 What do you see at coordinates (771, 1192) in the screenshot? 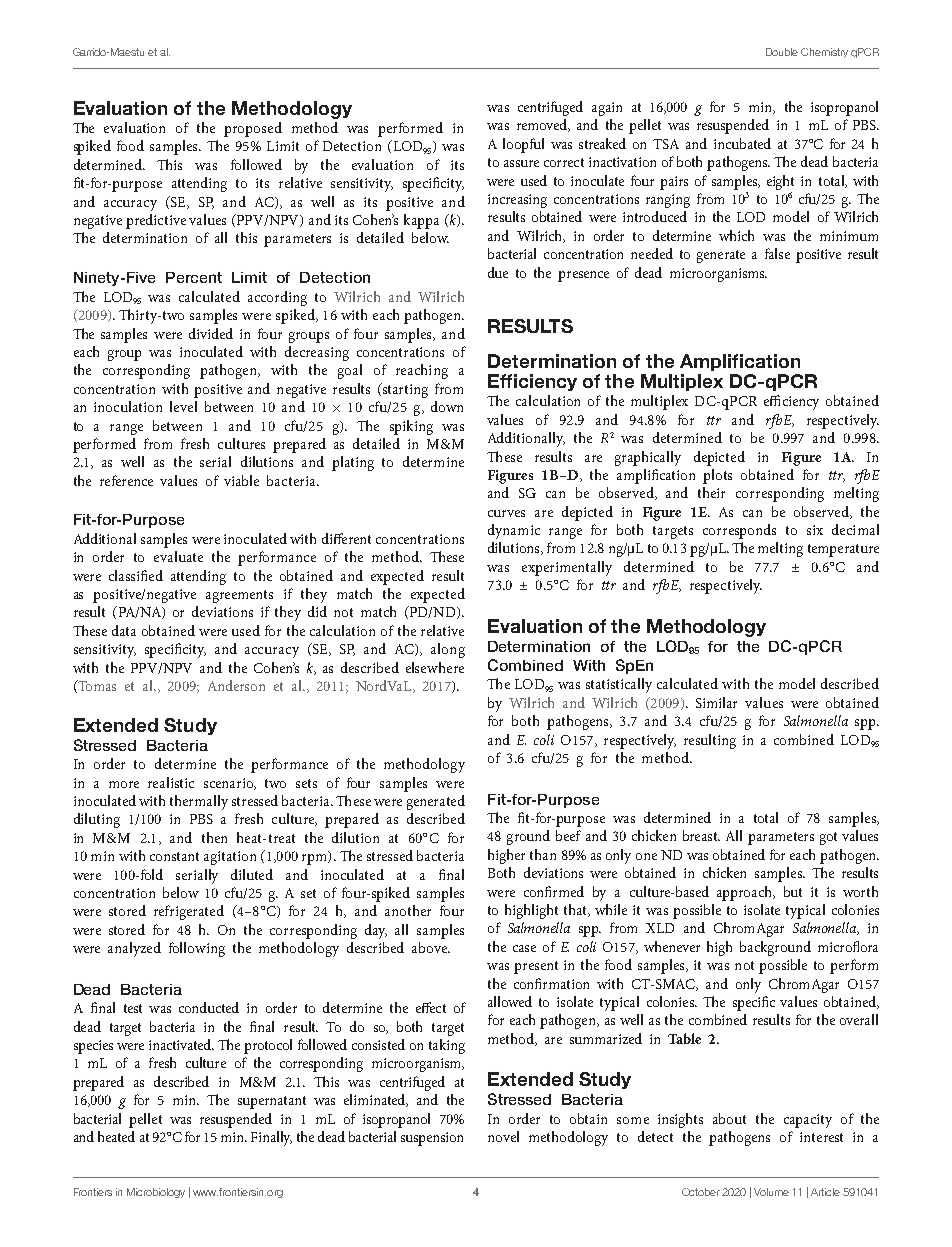
I see `Volume` at bounding box center [771, 1192].
